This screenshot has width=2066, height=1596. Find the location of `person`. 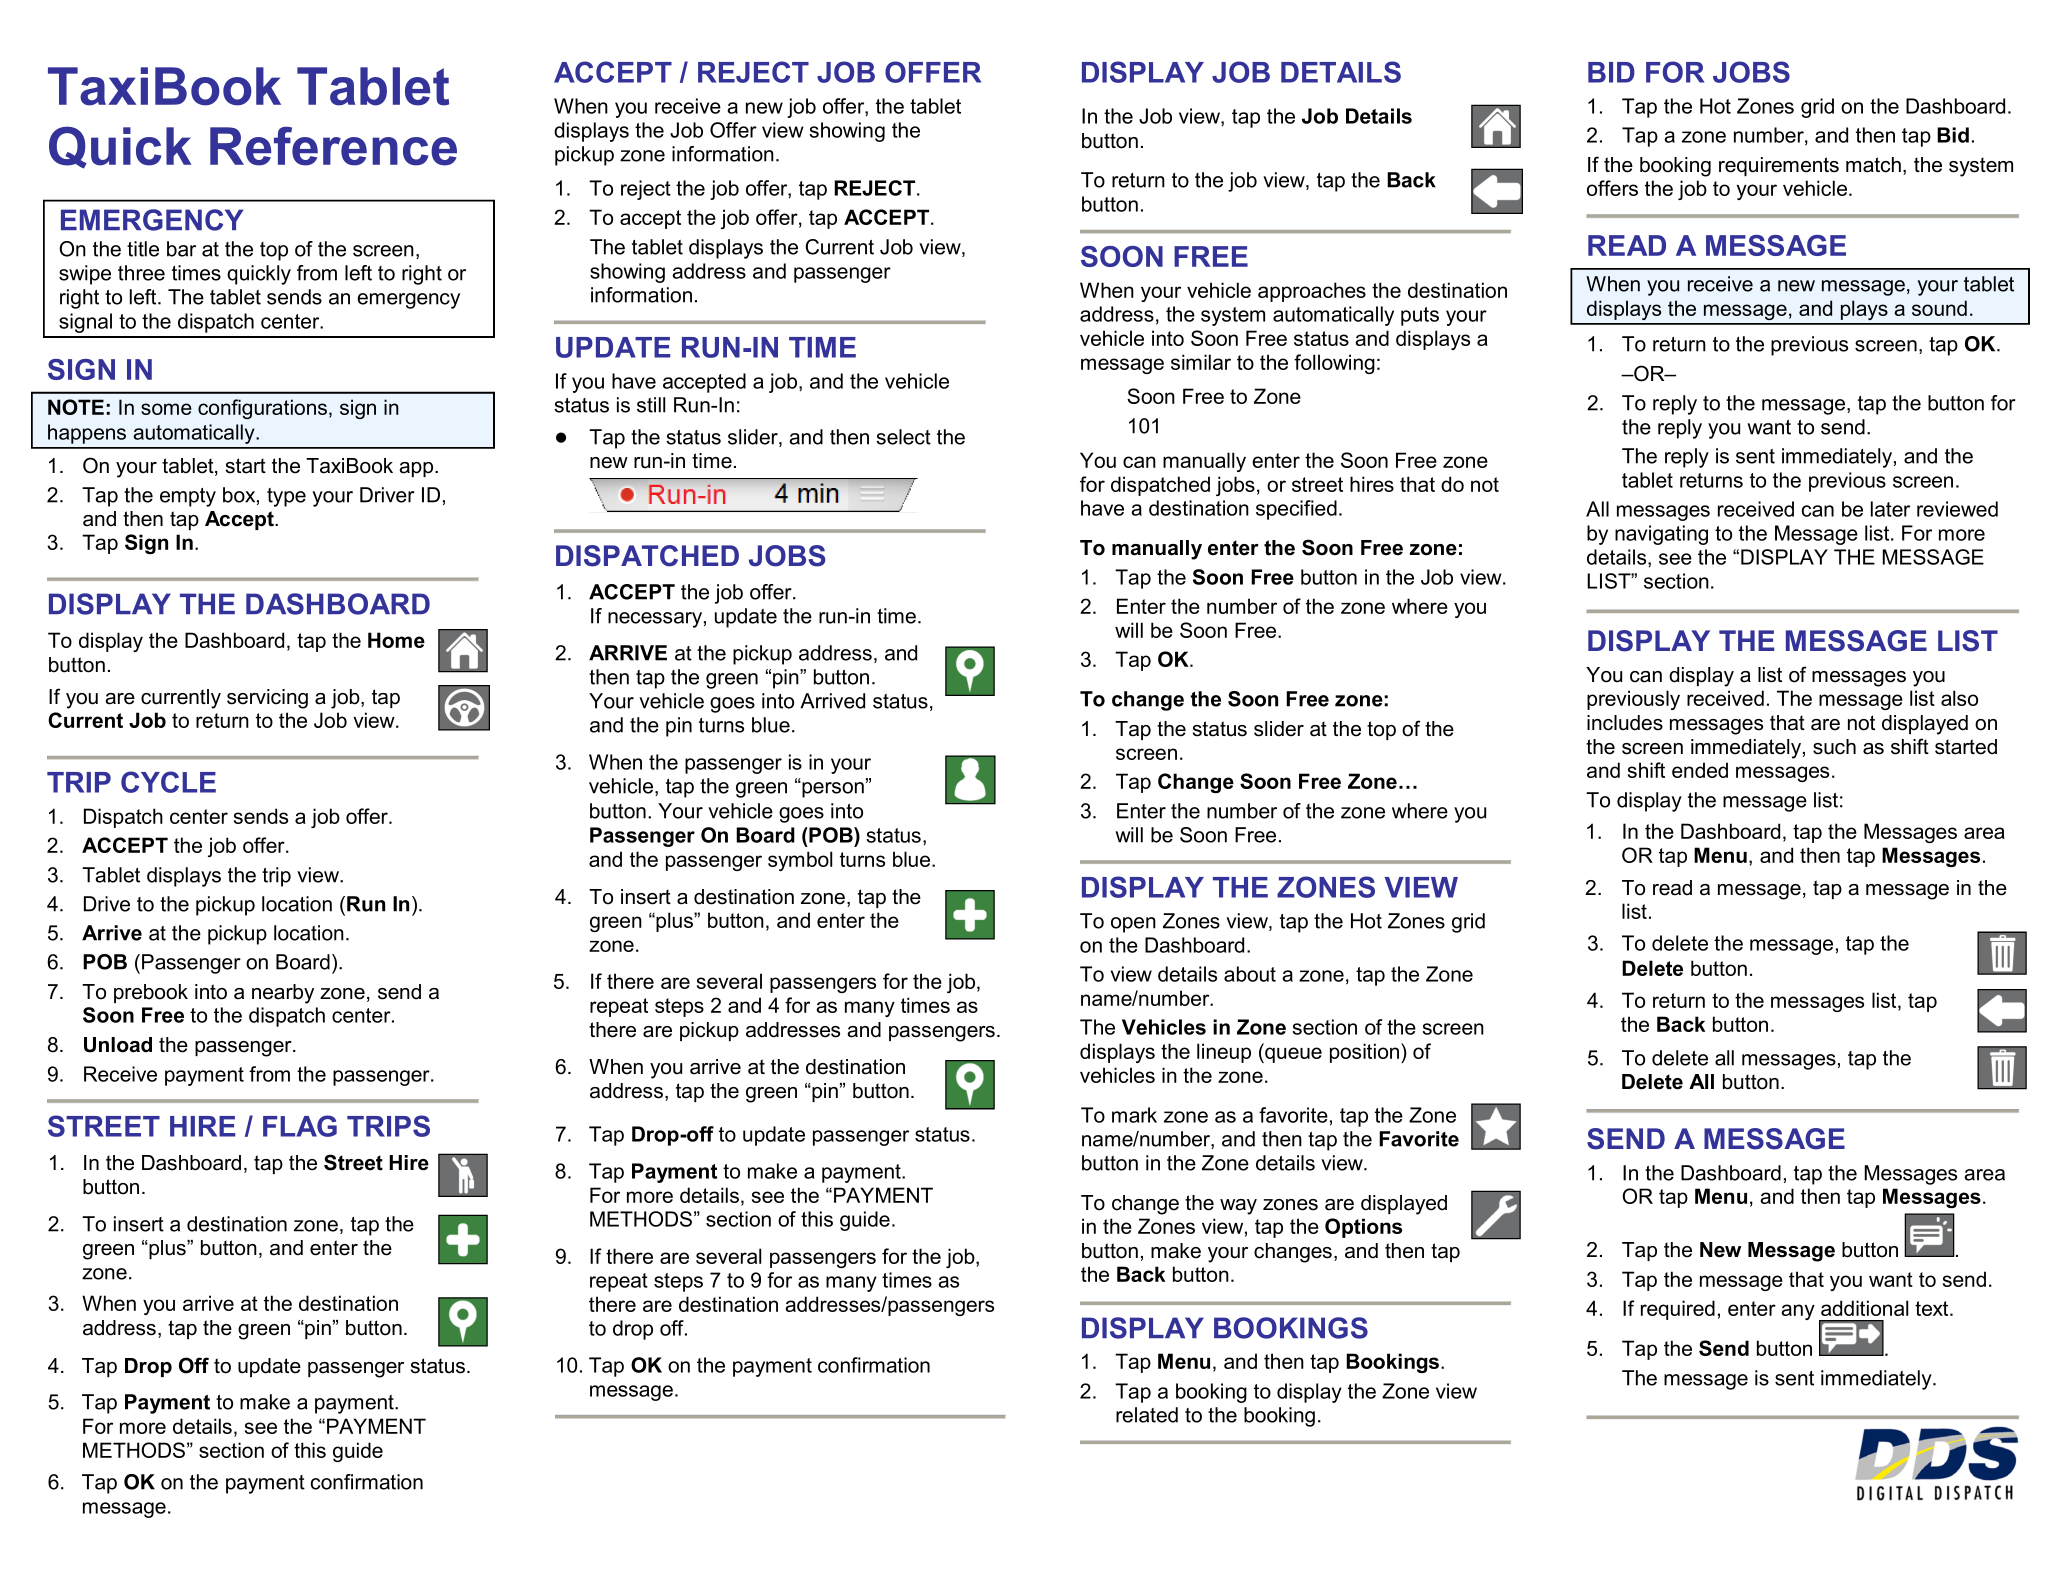

person is located at coordinates (832, 789).
